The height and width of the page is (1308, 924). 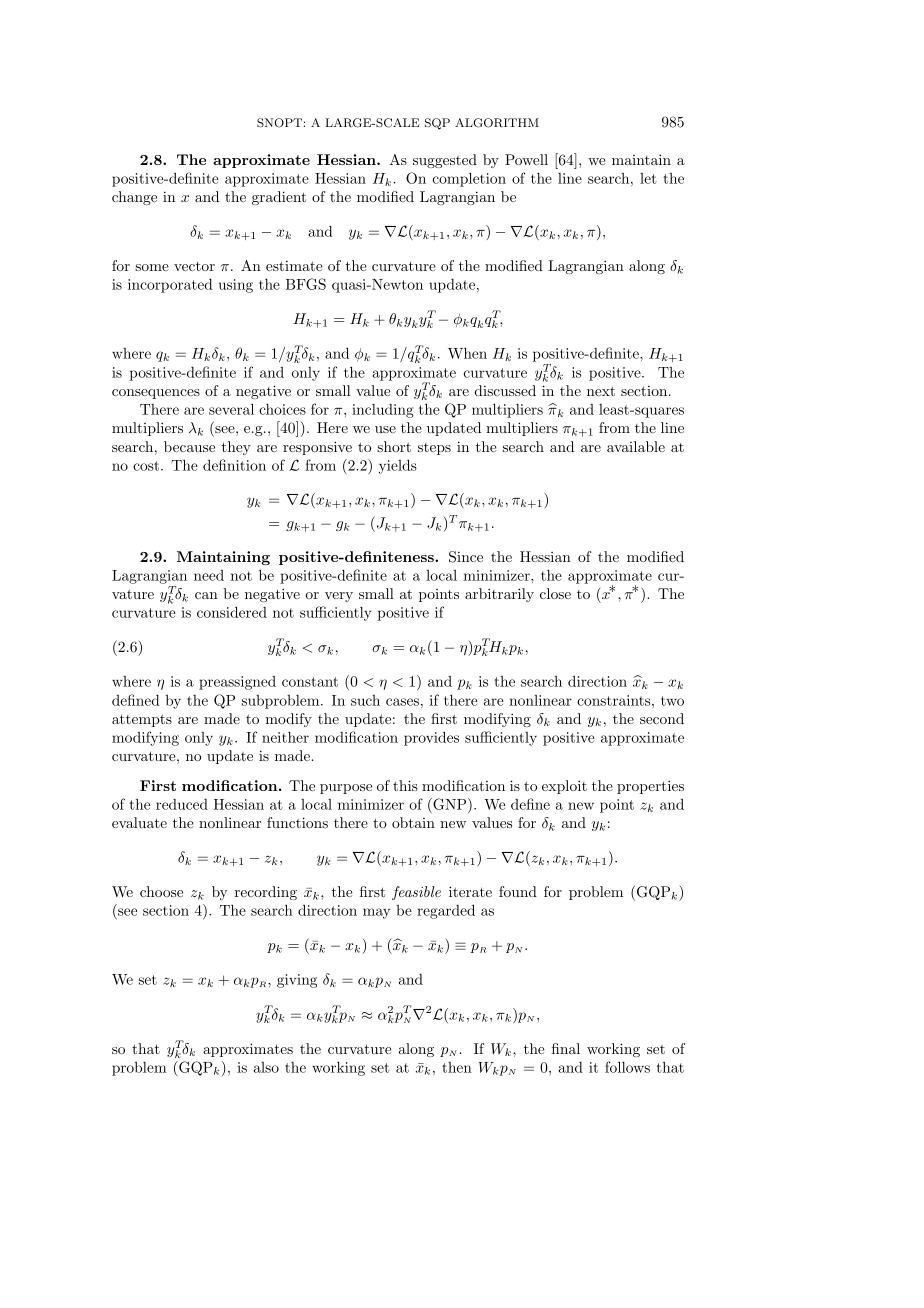 I want to click on also, so click(x=266, y=1067).
